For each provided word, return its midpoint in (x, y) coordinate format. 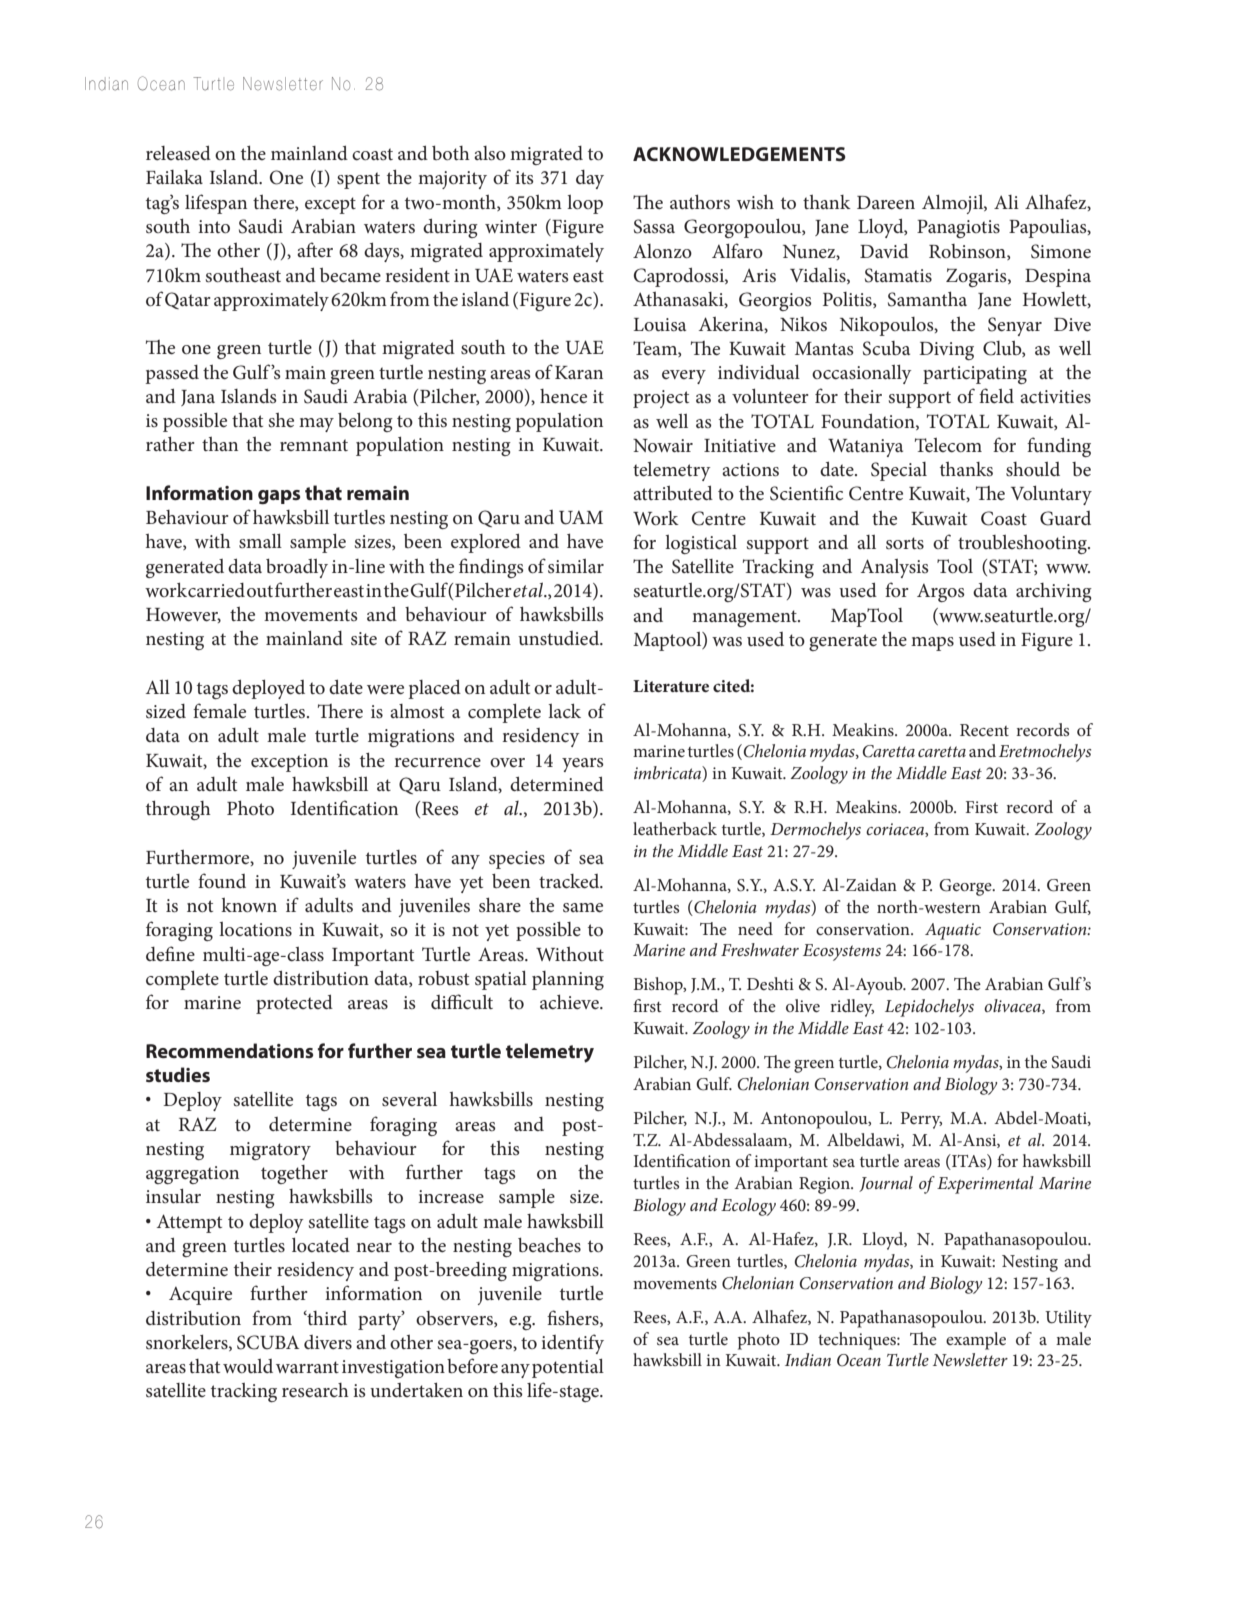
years (583, 765)
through (178, 810)
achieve (570, 1001)
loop (585, 204)
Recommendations (229, 1050)
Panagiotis (958, 229)
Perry (921, 1120)
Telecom (948, 445)
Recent (984, 730)
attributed (673, 493)
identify (572, 1344)
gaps (279, 497)
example (976, 1341)
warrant (307, 1367)
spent (358, 180)
